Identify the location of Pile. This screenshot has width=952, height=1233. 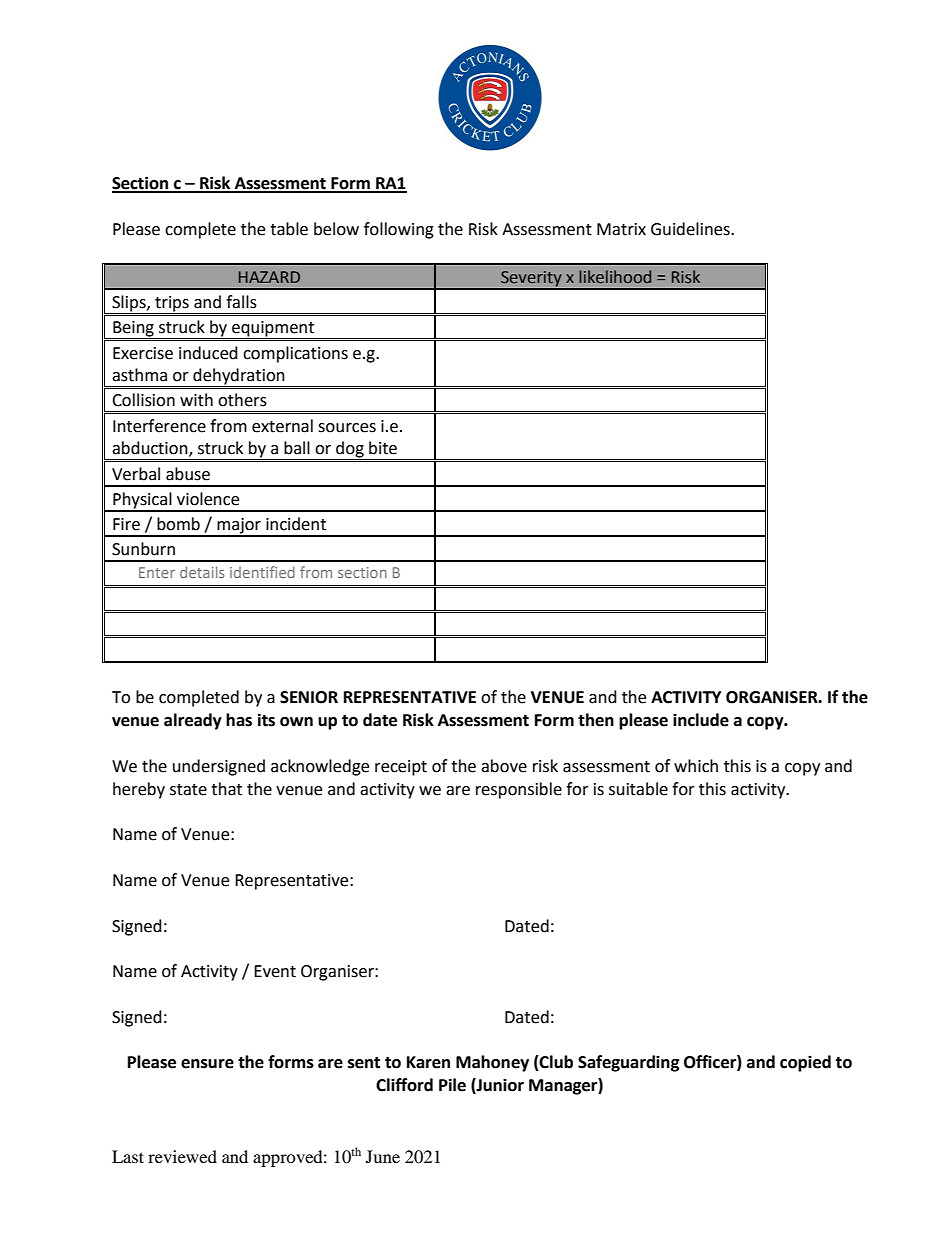
(452, 1085).
